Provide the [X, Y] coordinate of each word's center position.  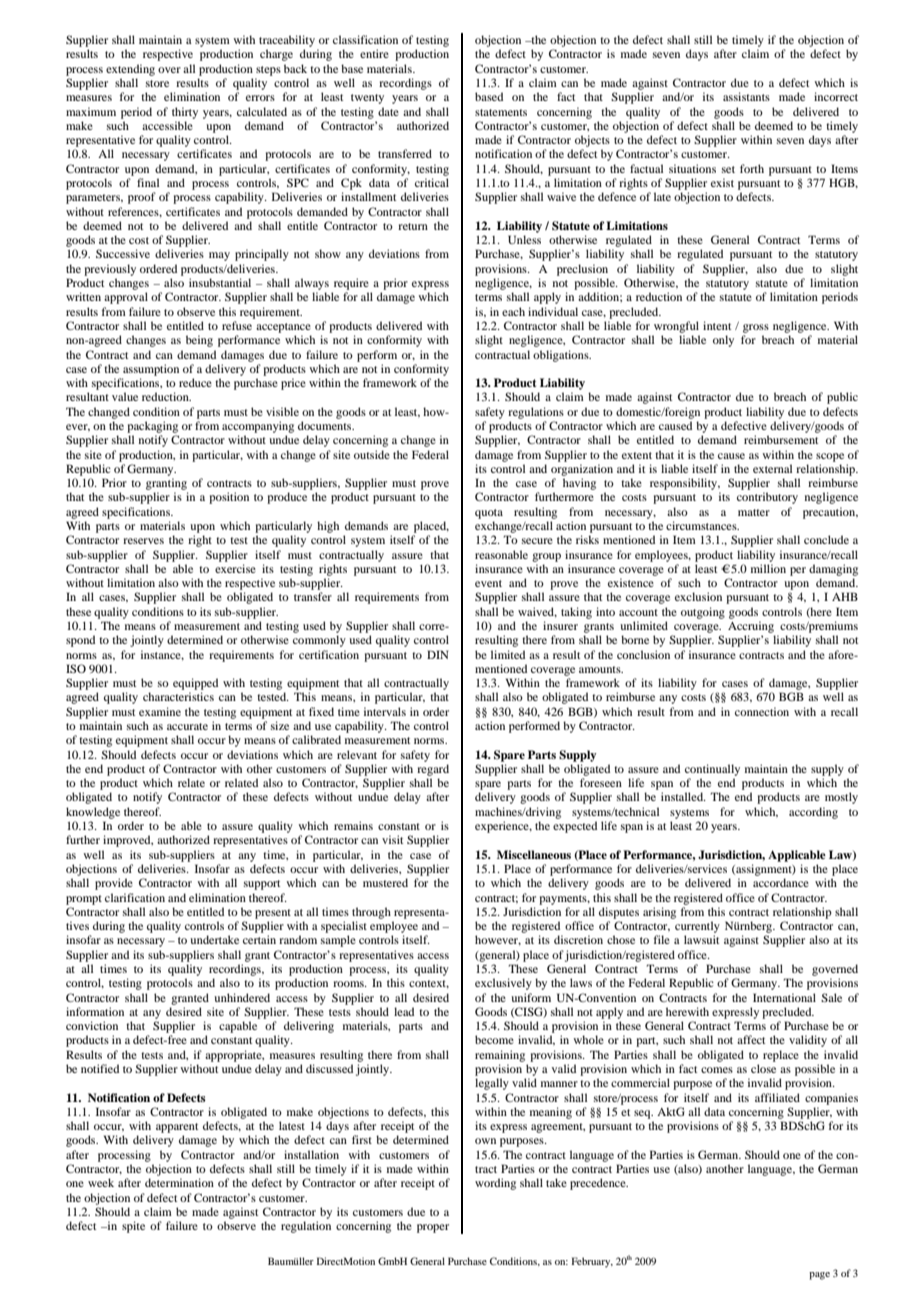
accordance [781, 882]
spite [133, 1227]
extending [130, 70]
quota [489, 514]
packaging [152, 427]
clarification [135, 897]
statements [501, 112]
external [772, 468]
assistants [746, 96]
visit [392, 839]
